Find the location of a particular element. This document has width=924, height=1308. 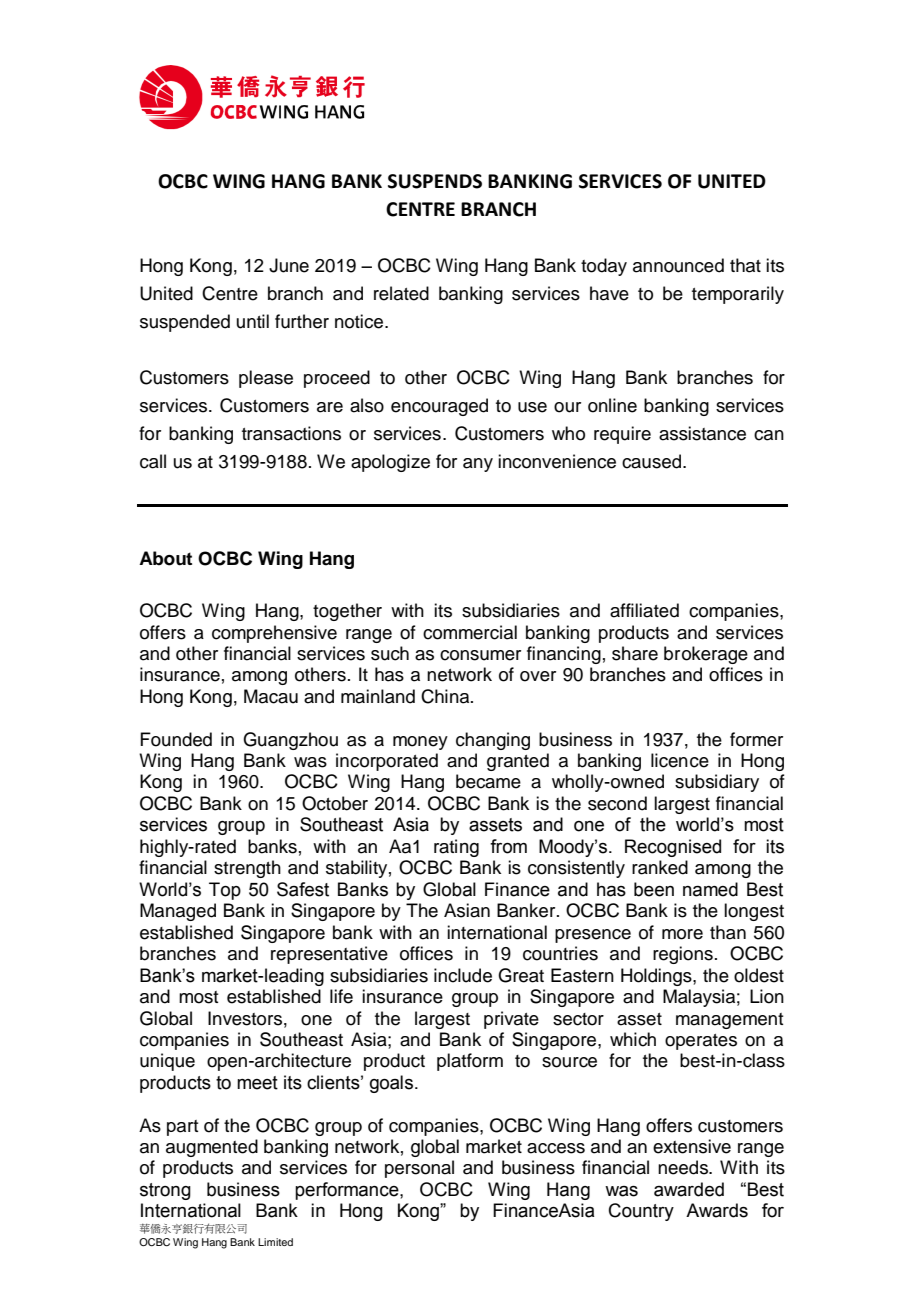

rating is located at coordinates (456, 848).
